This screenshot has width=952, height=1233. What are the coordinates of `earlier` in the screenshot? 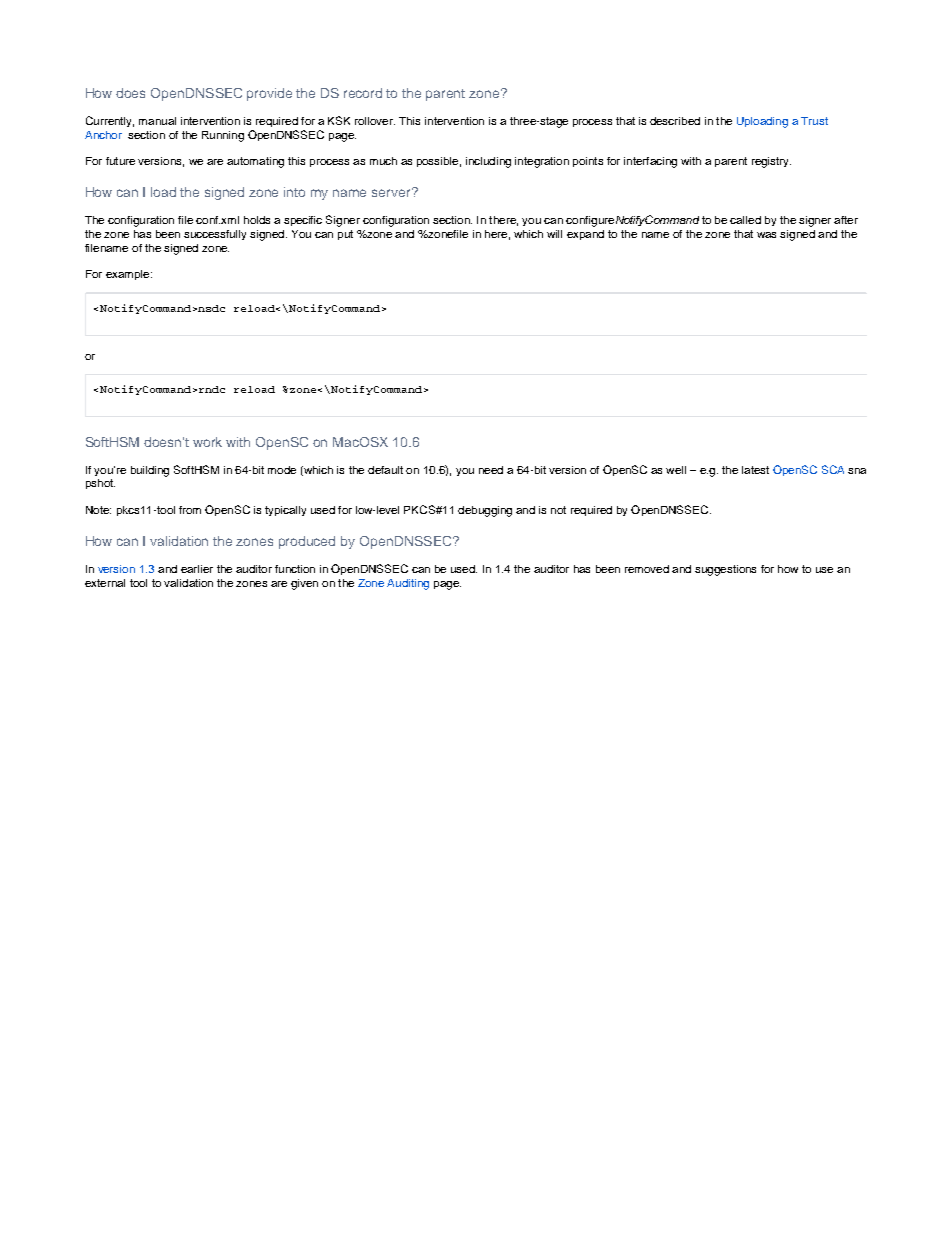 It's located at (197, 569).
